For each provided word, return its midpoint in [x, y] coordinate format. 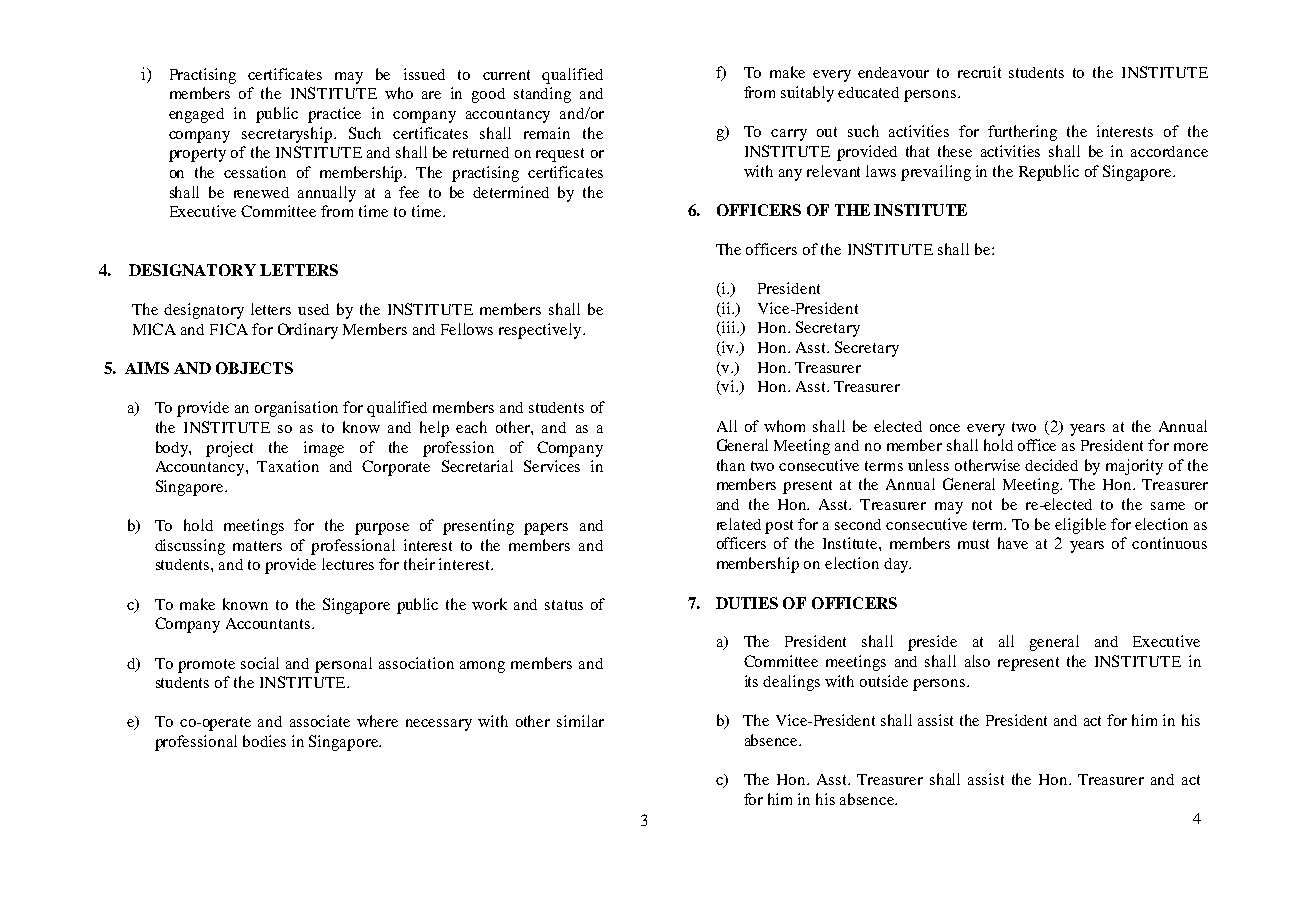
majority [1134, 467]
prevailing [936, 173]
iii [728, 328]
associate [320, 721]
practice [334, 115]
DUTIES [747, 603]
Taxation [288, 466]
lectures [348, 564]
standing [542, 95]
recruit [979, 72]
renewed [261, 192]
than [731, 465]
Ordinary [308, 331]
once [945, 428]
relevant [833, 171]
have [1013, 543]
